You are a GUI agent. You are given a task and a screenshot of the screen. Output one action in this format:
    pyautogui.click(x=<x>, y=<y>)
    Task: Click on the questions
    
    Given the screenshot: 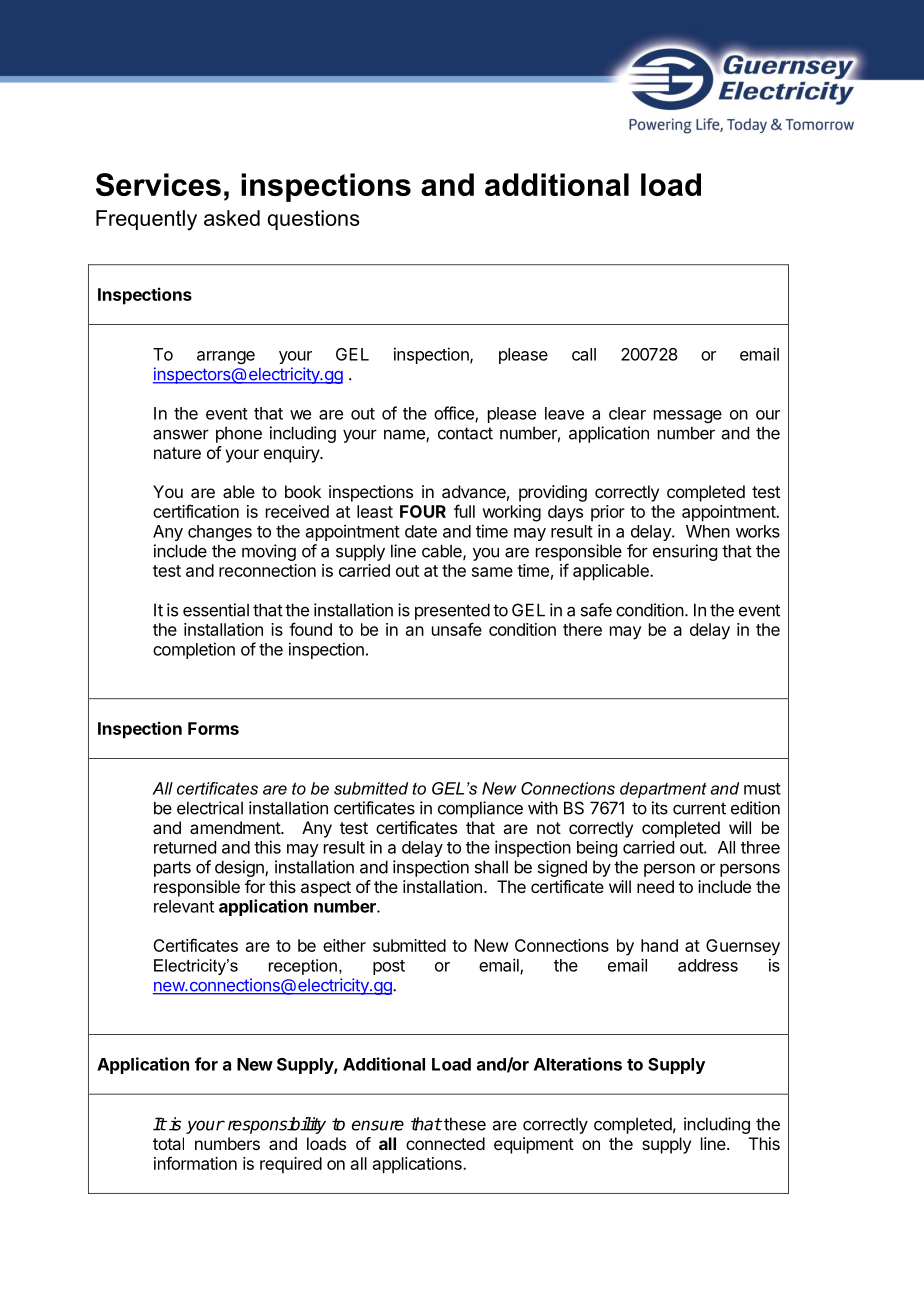 What is the action you would take?
    pyautogui.click(x=313, y=220)
